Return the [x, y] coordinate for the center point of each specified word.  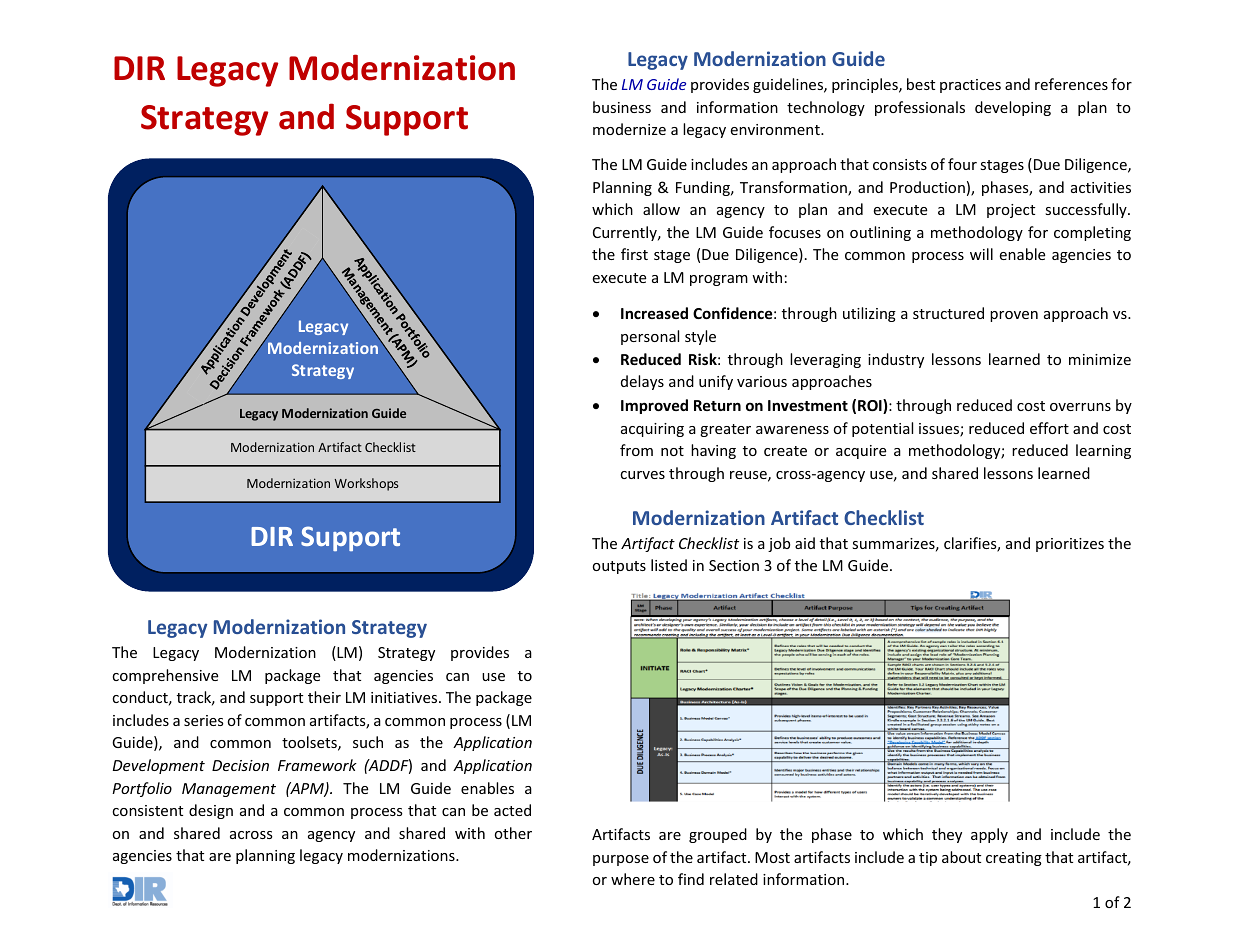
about [961, 857]
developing [1013, 108]
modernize [629, 129]
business [622, 107]
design [211, 811]
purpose [621, 860]
